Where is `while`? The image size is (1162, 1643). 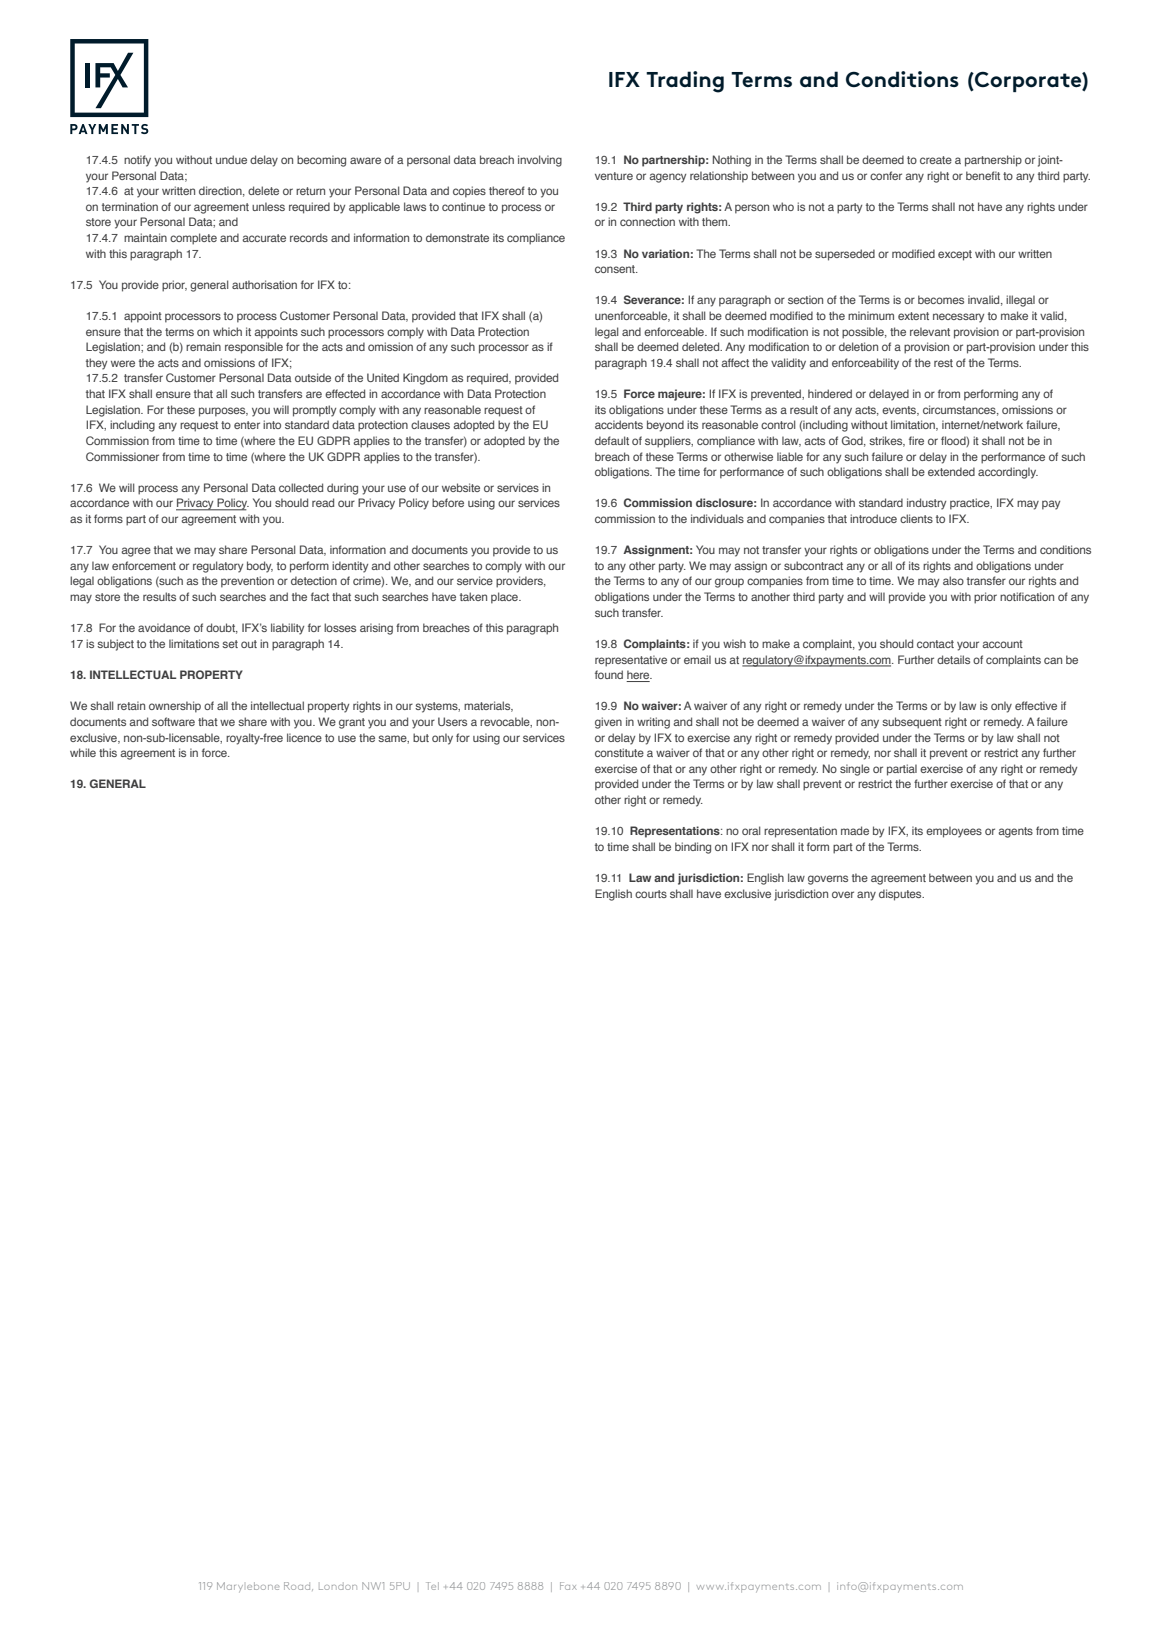 while is located at coordinates (83, 752).
